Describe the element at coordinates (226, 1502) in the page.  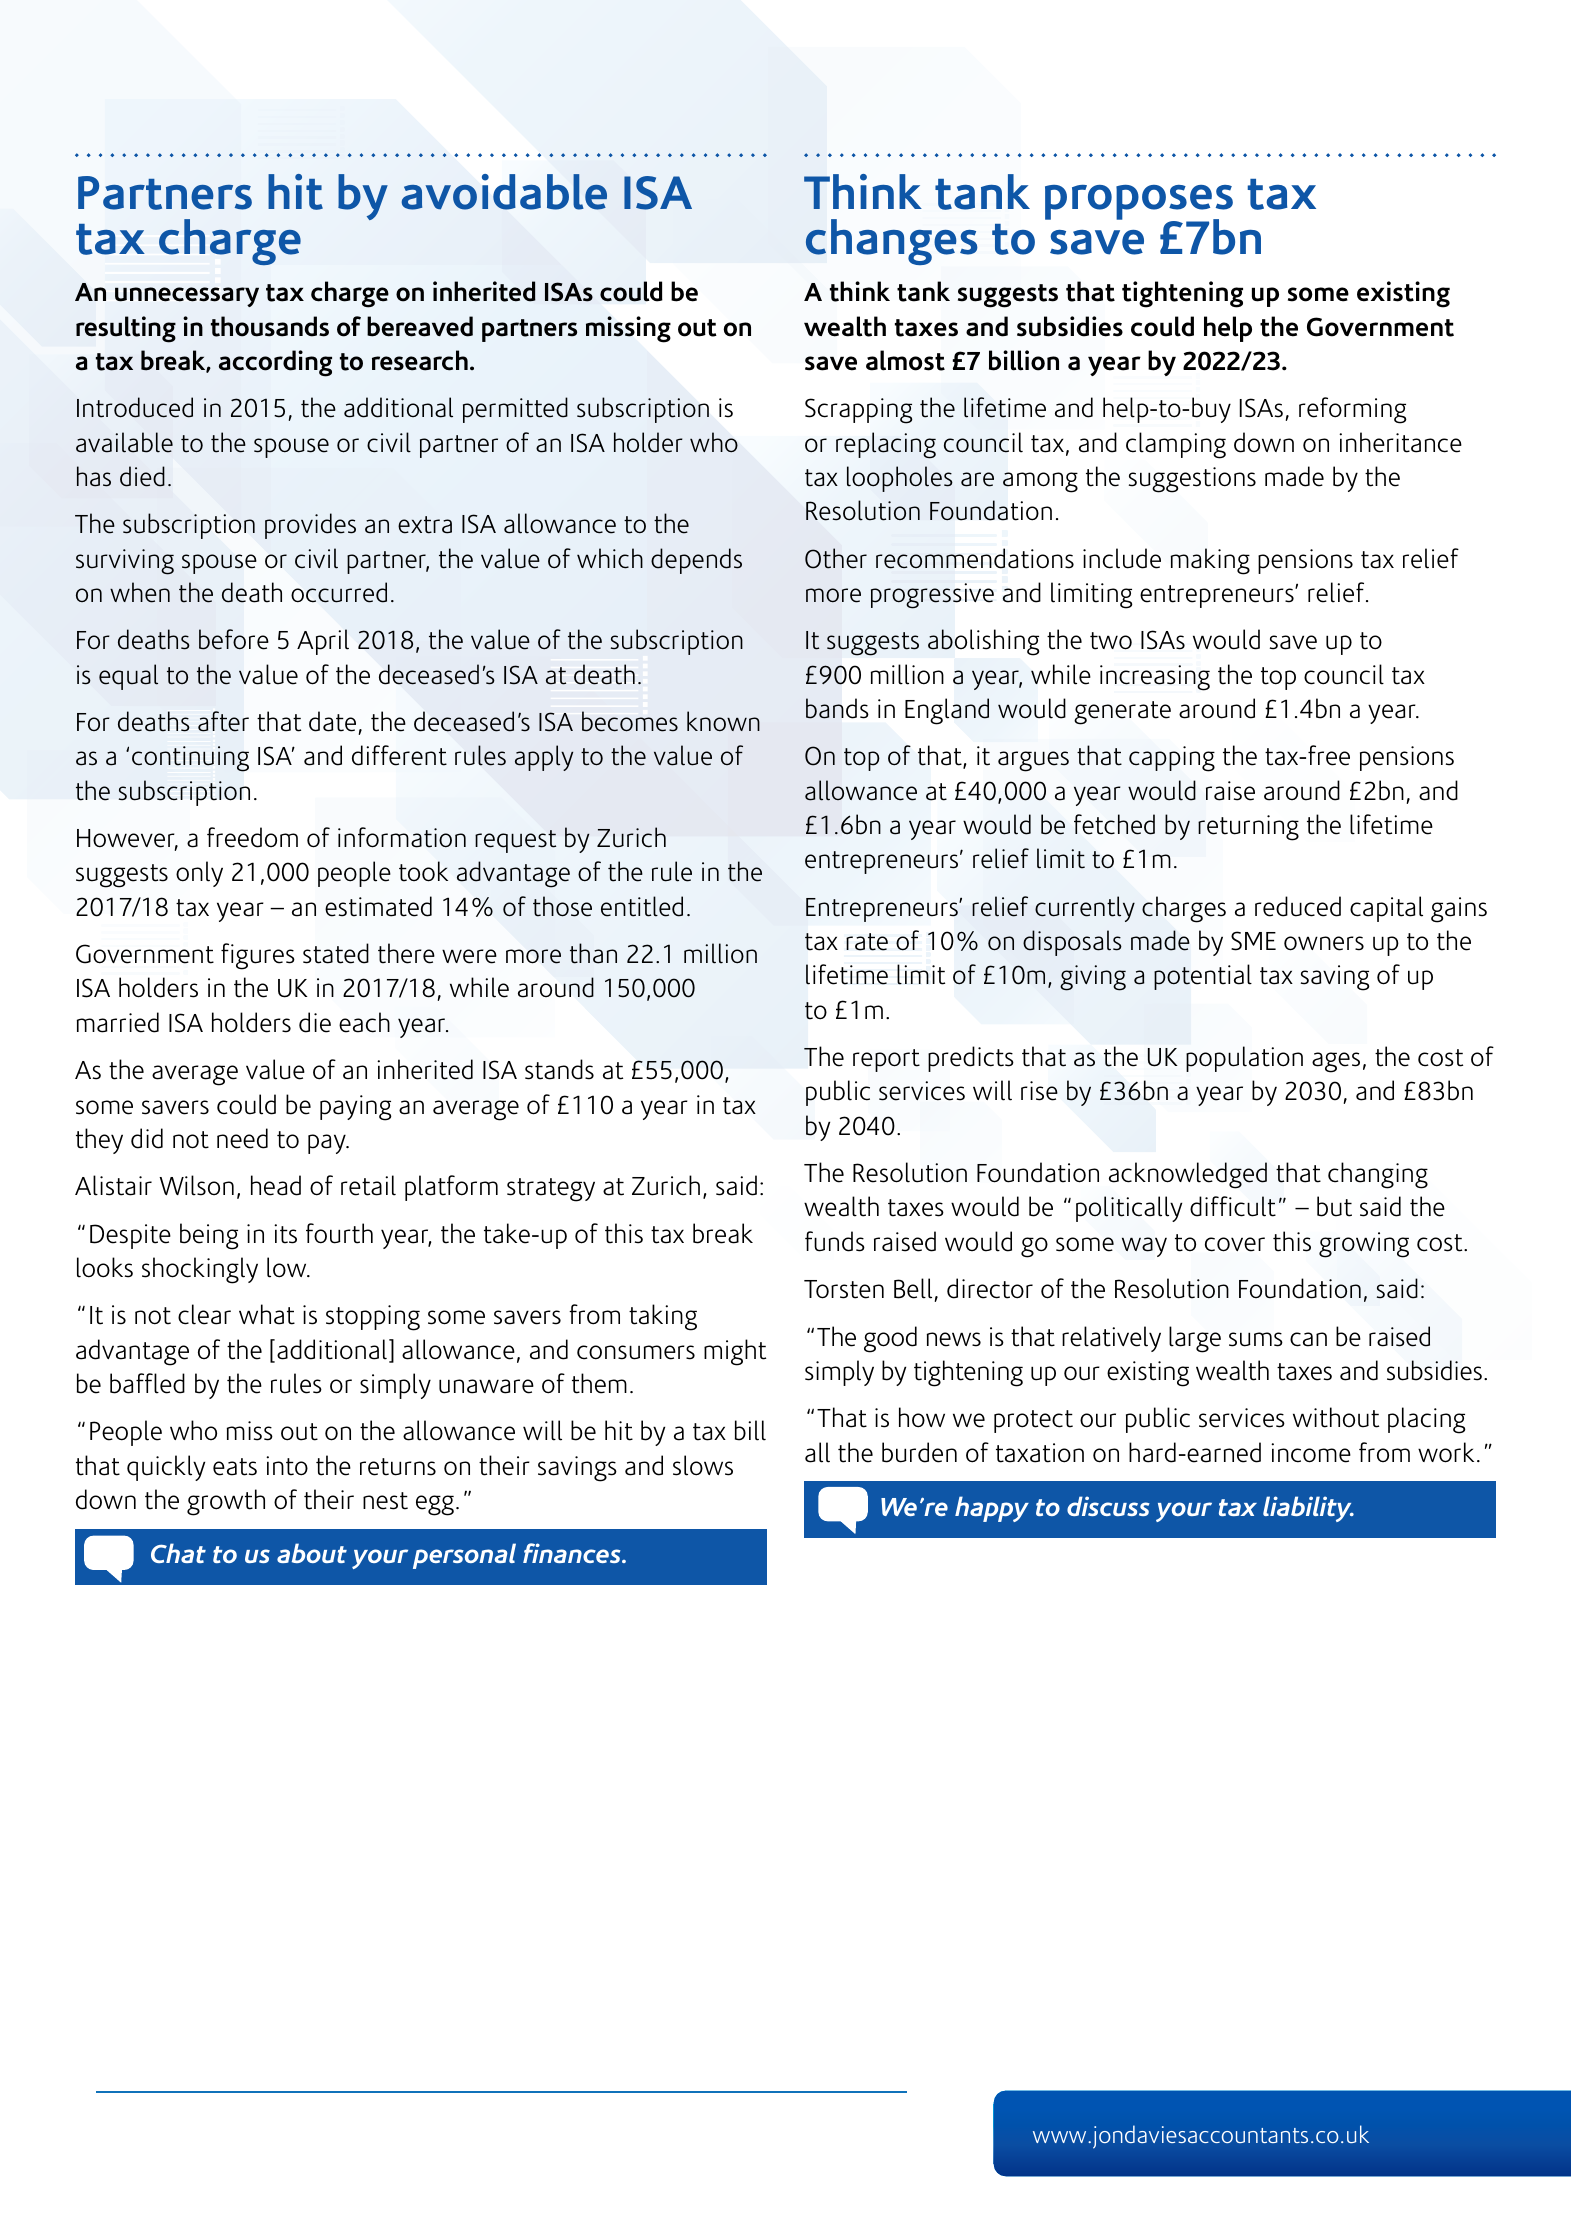
I see `growth` at that location.
